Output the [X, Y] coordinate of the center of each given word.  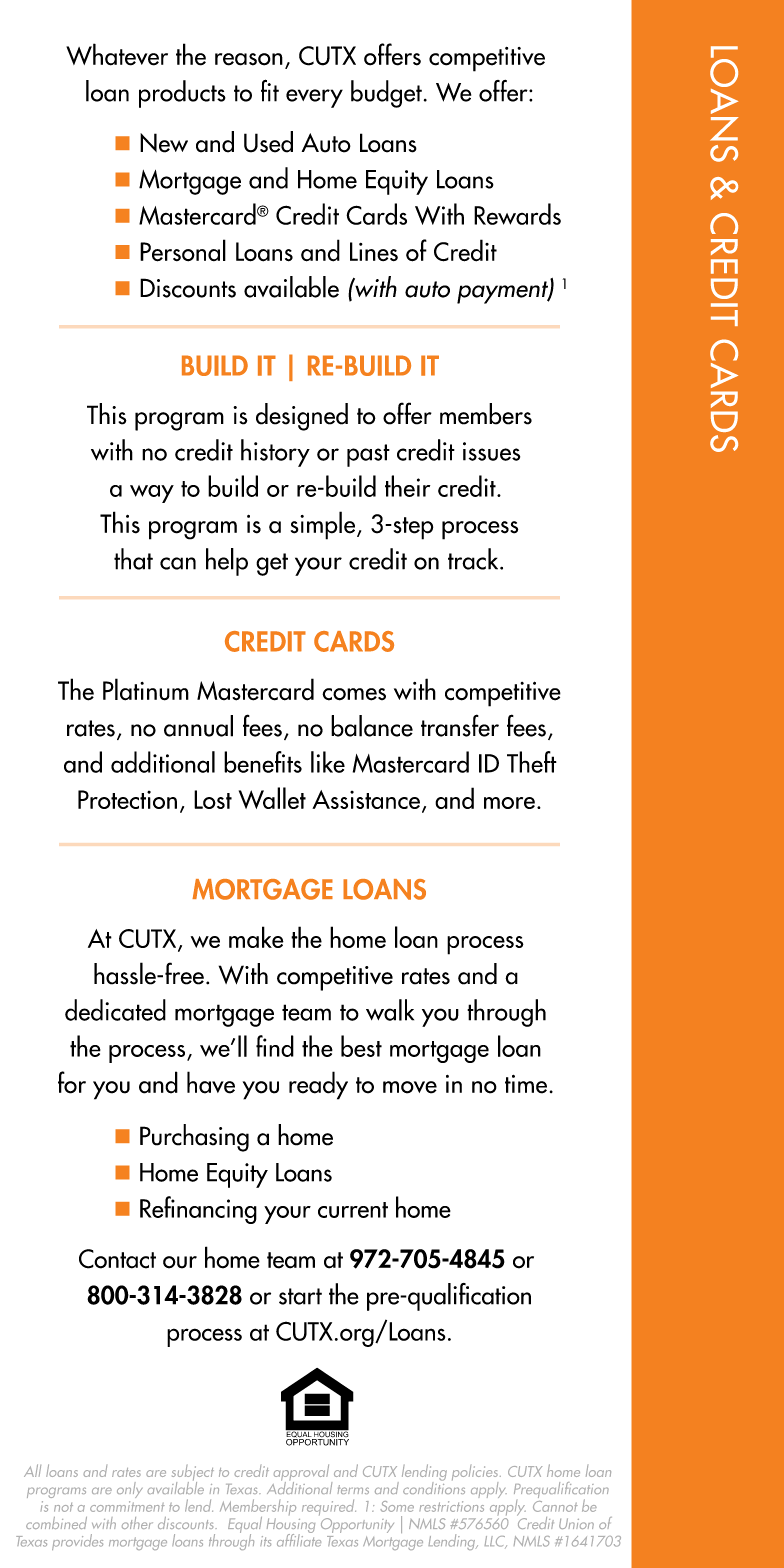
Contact [117, 1259]
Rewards [517, 214]
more [509, 803]
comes [354, 694]
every [314, 98]
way [152, 494]
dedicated [115, 1010]
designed [302, 417]
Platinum [146, 689]
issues [491, 451]
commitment [127, 1506]
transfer [460, 725]
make [256, 937]
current [353, 1210]
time [526, 1084]
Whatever [117, 54]
